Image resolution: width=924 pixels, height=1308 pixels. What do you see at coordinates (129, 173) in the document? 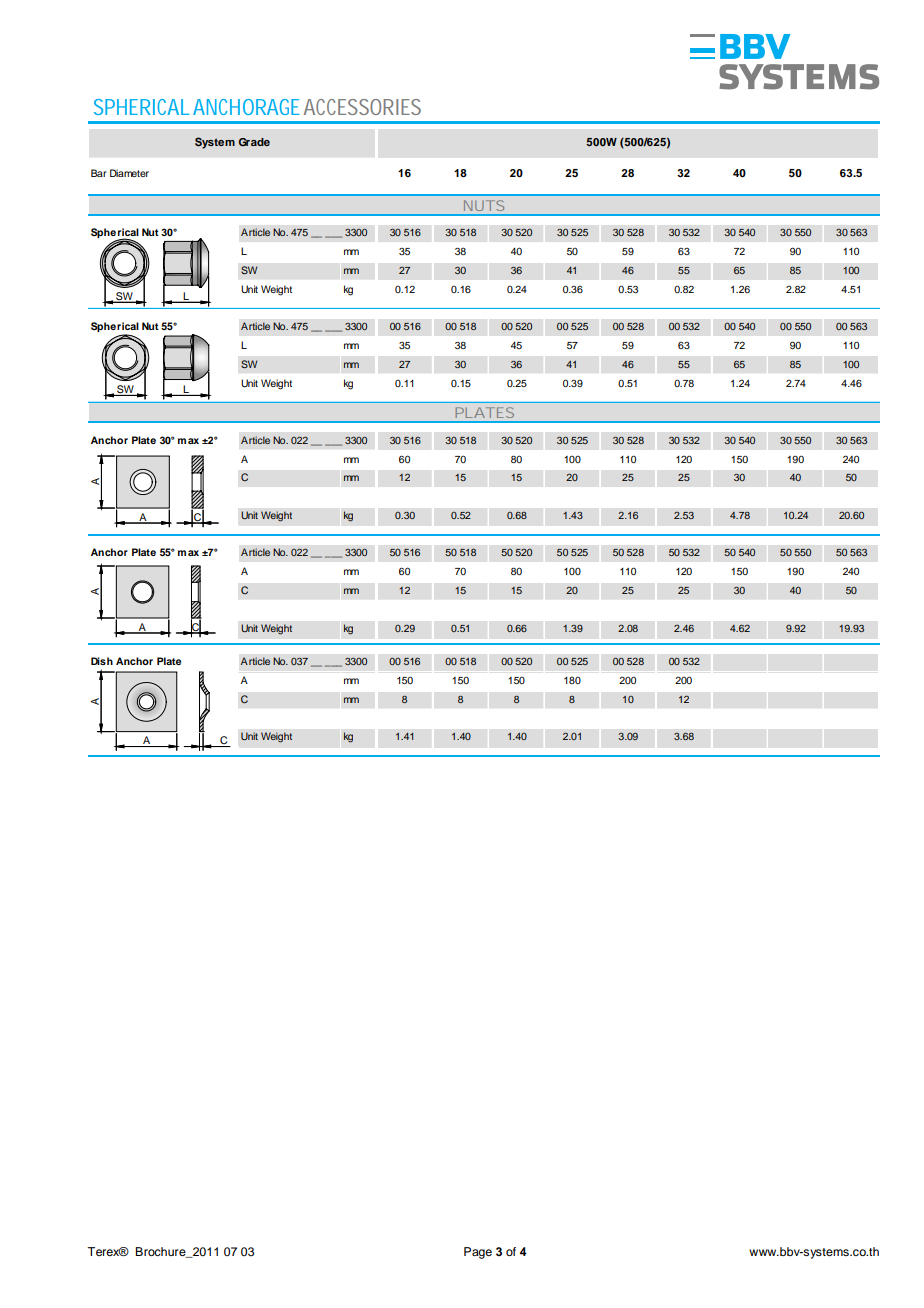
I see `Diameter` at bounding box center [129, 173].
